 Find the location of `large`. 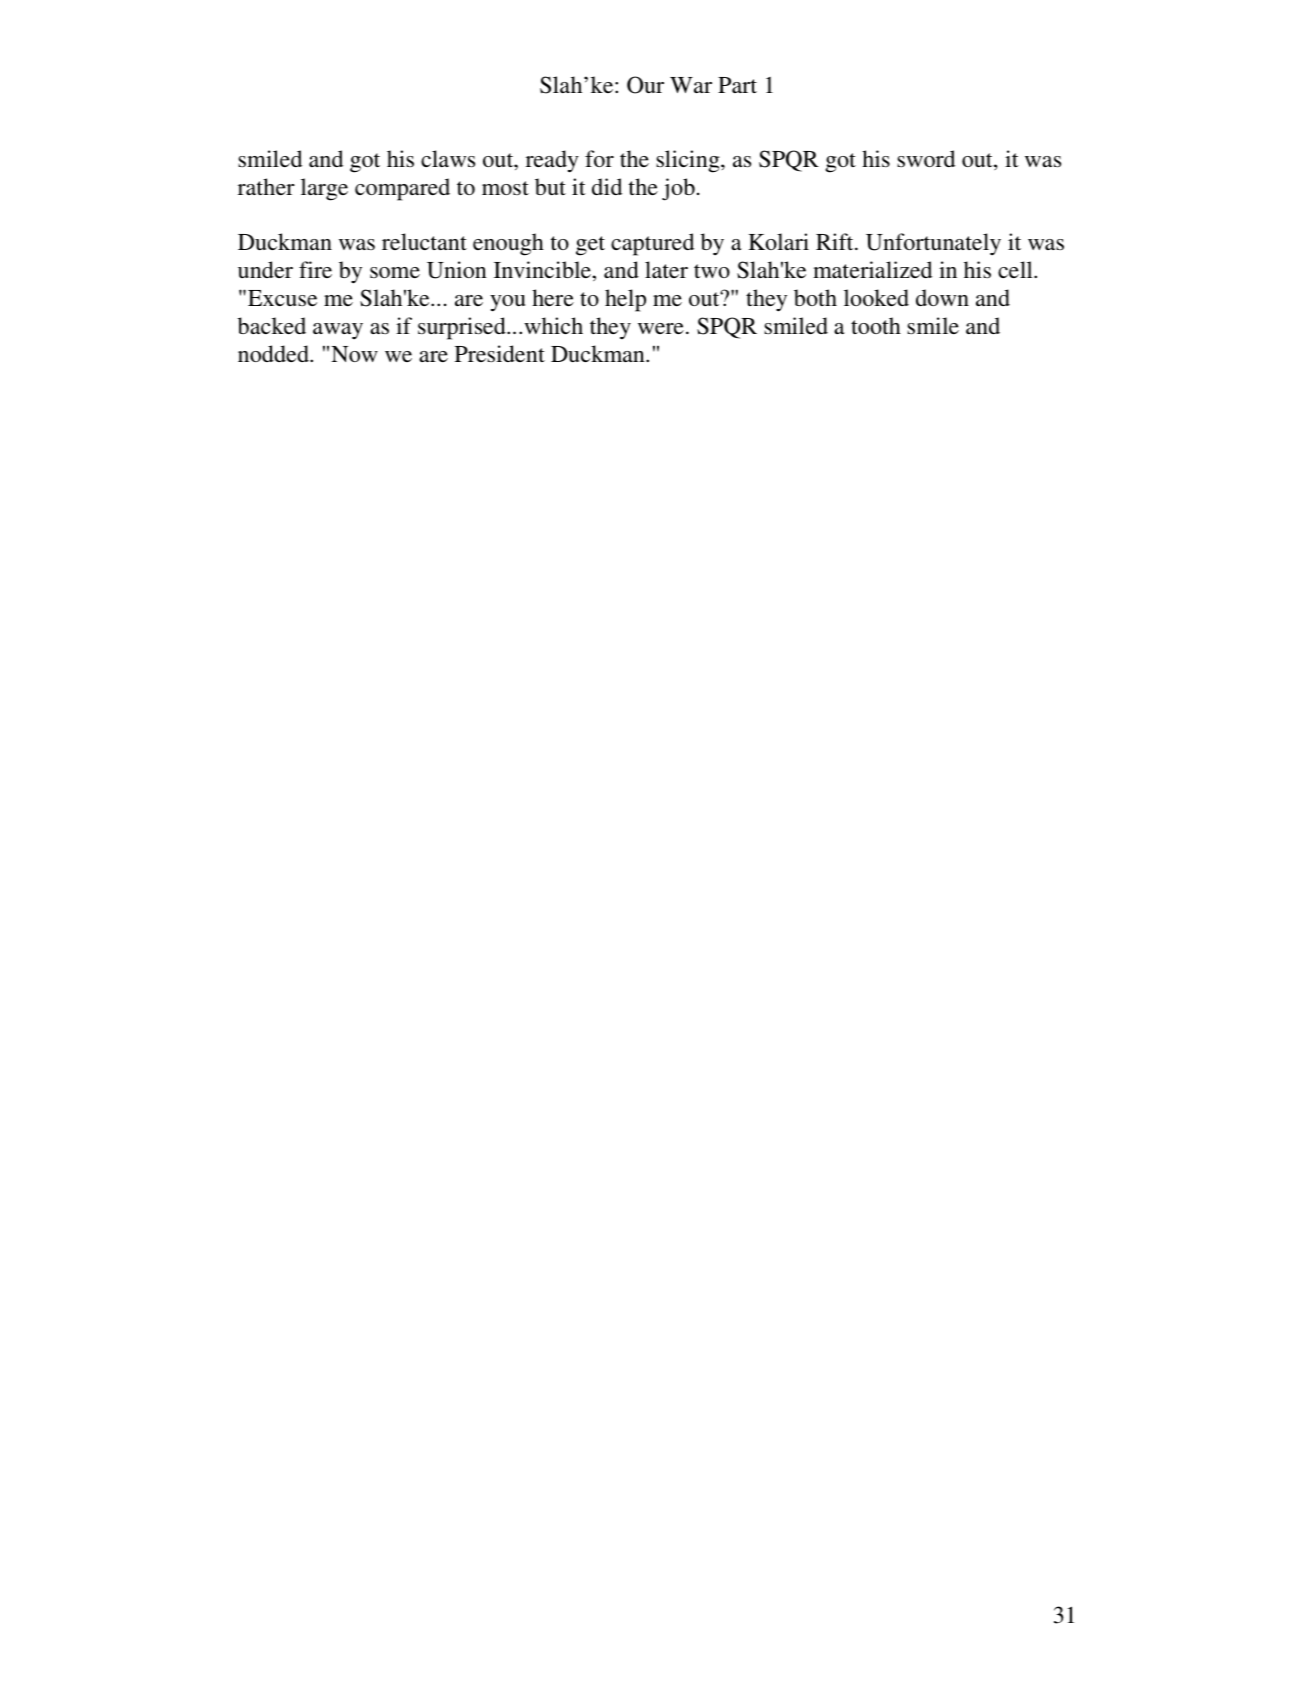

large is located at coordinates (324, 189).
